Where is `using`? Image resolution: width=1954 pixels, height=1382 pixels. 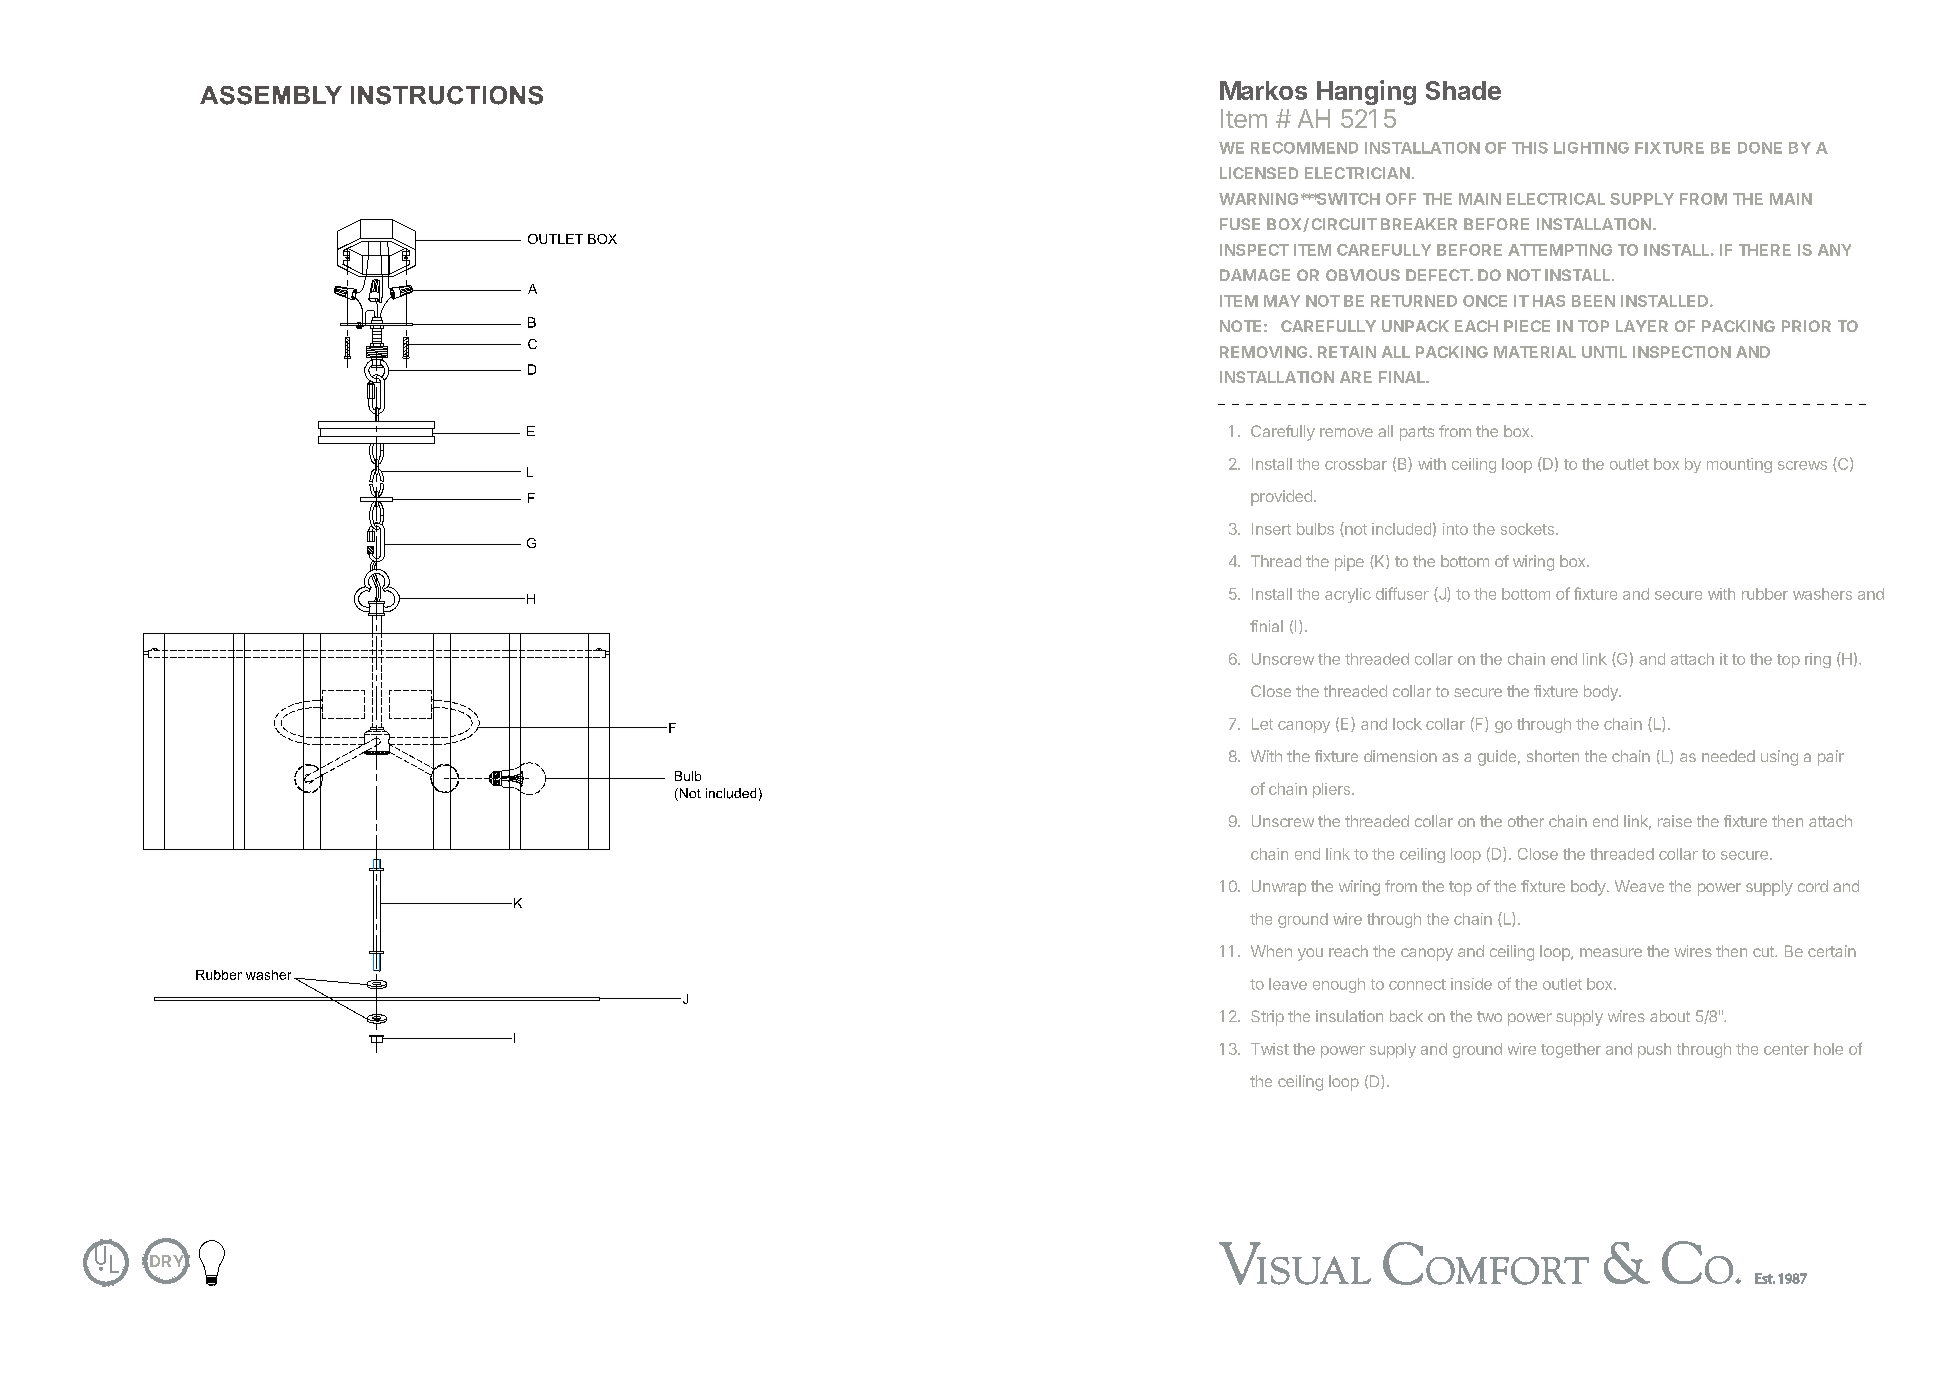 using is located at coordinates (1779, 758).
